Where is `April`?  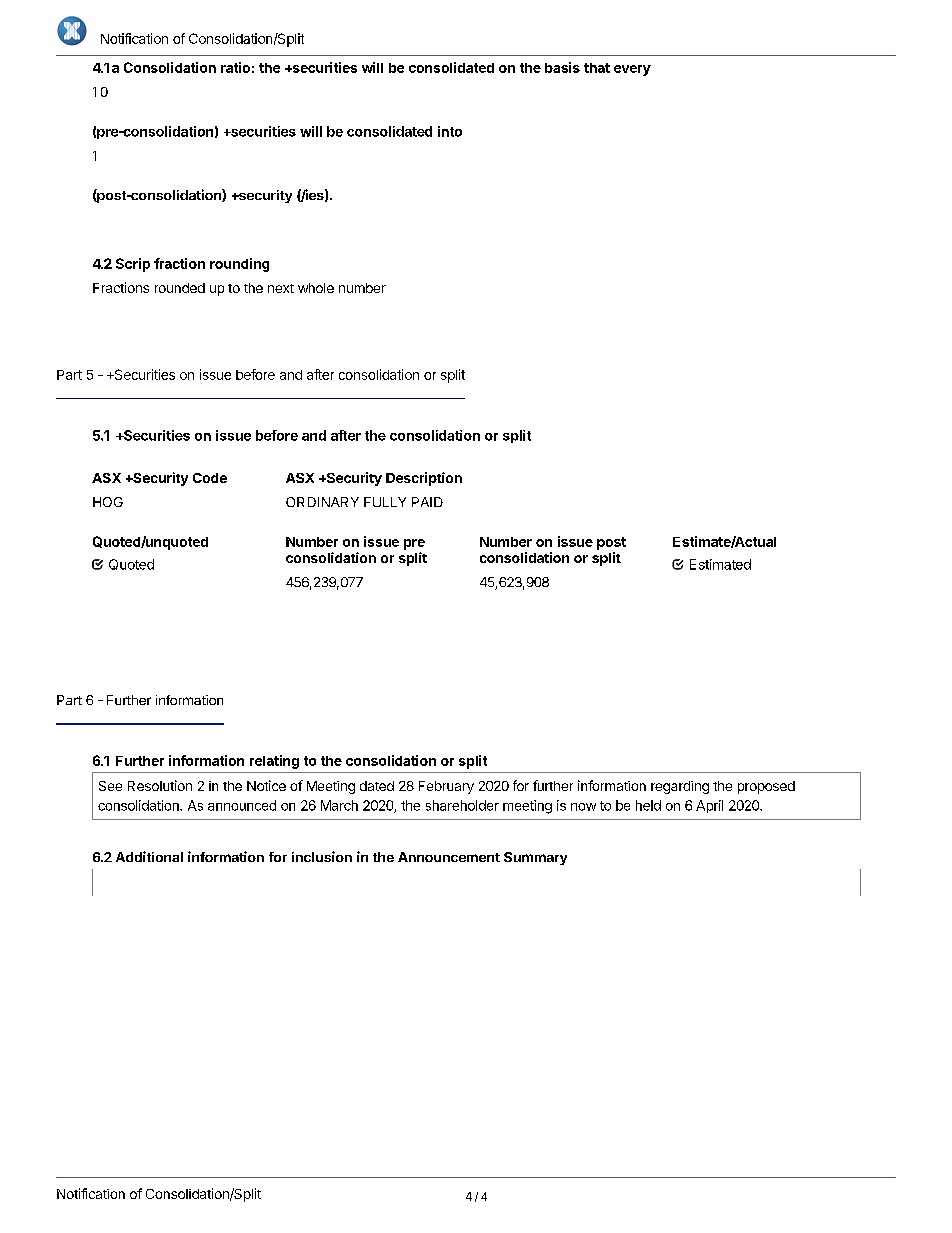
April is located at coordinates (709, 806).
